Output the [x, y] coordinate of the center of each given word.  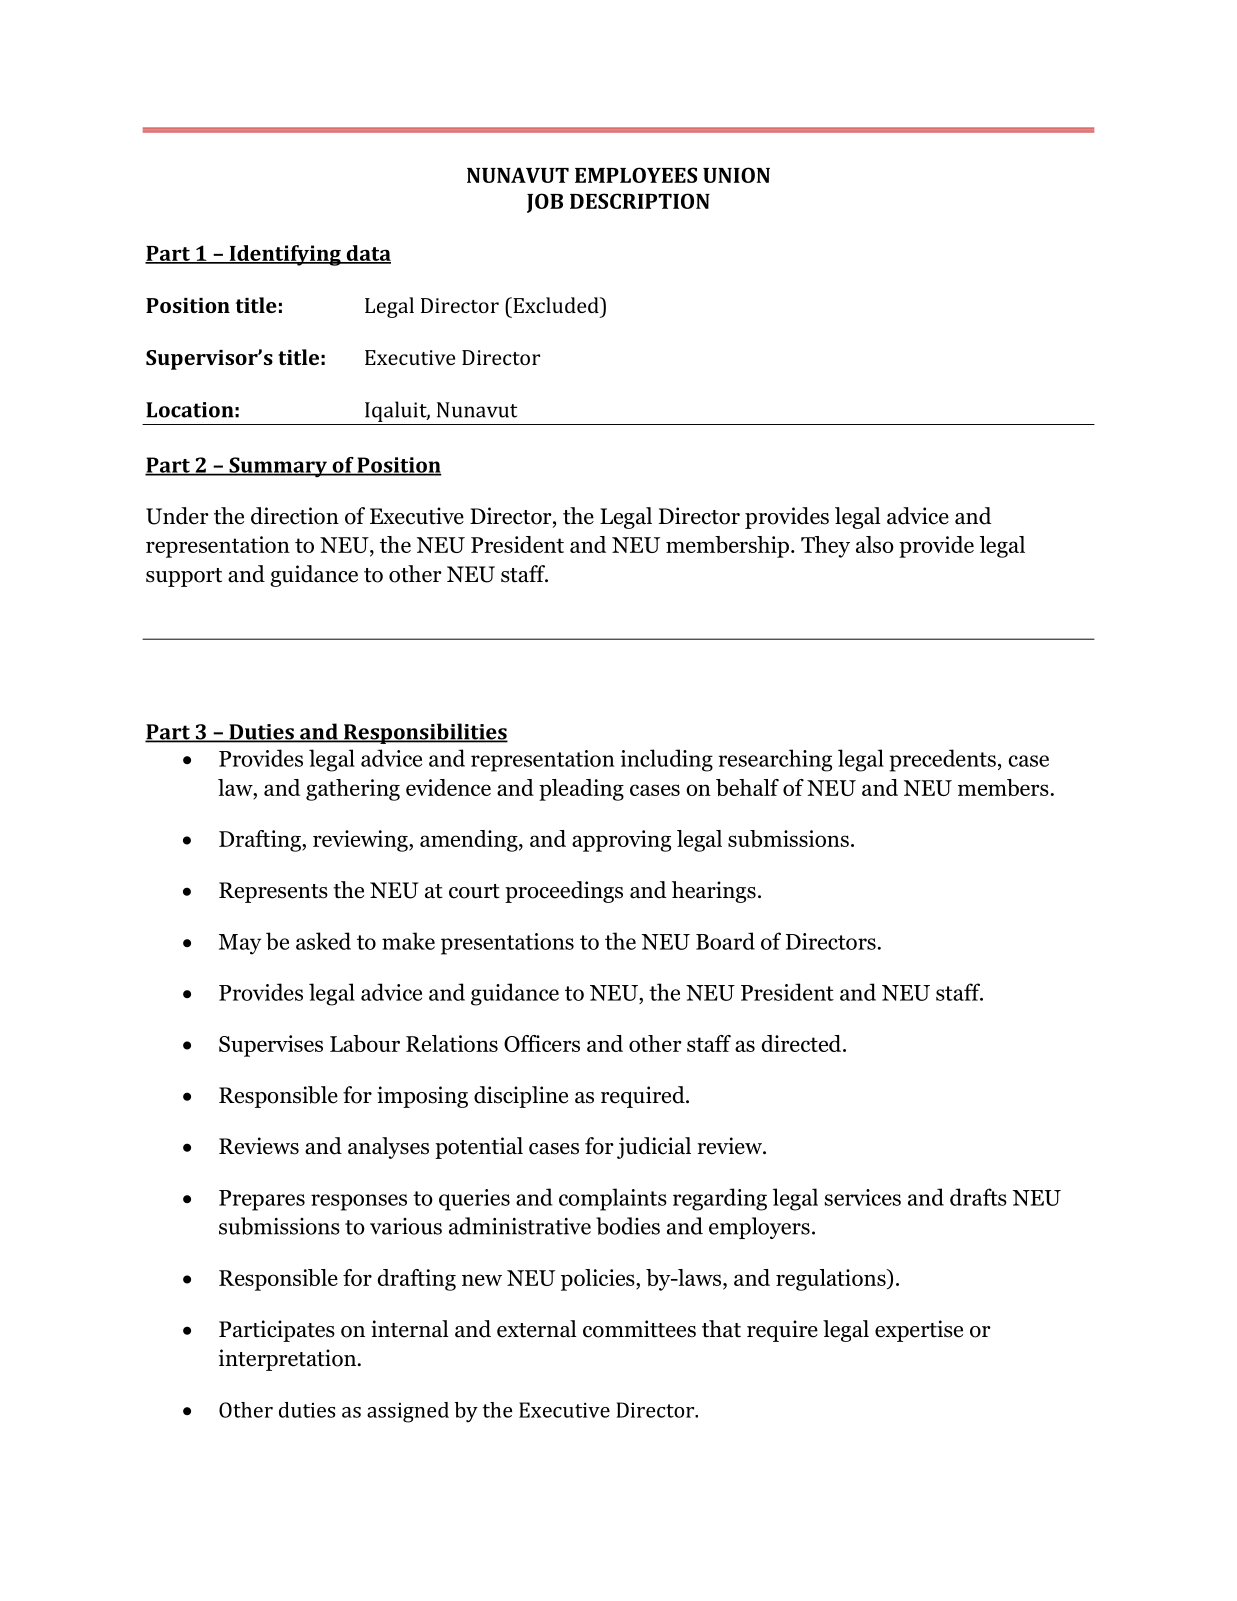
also [875, 544]
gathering [353, 790]
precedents [942, 760]
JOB [545, 203]
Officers [542, 1043]
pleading [581, 790]
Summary [278, 467]
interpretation [289, 1360]
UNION [736, 175]
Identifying [285, 255]
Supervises [271, 1046]
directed [802, 1043]
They [825, 547]
